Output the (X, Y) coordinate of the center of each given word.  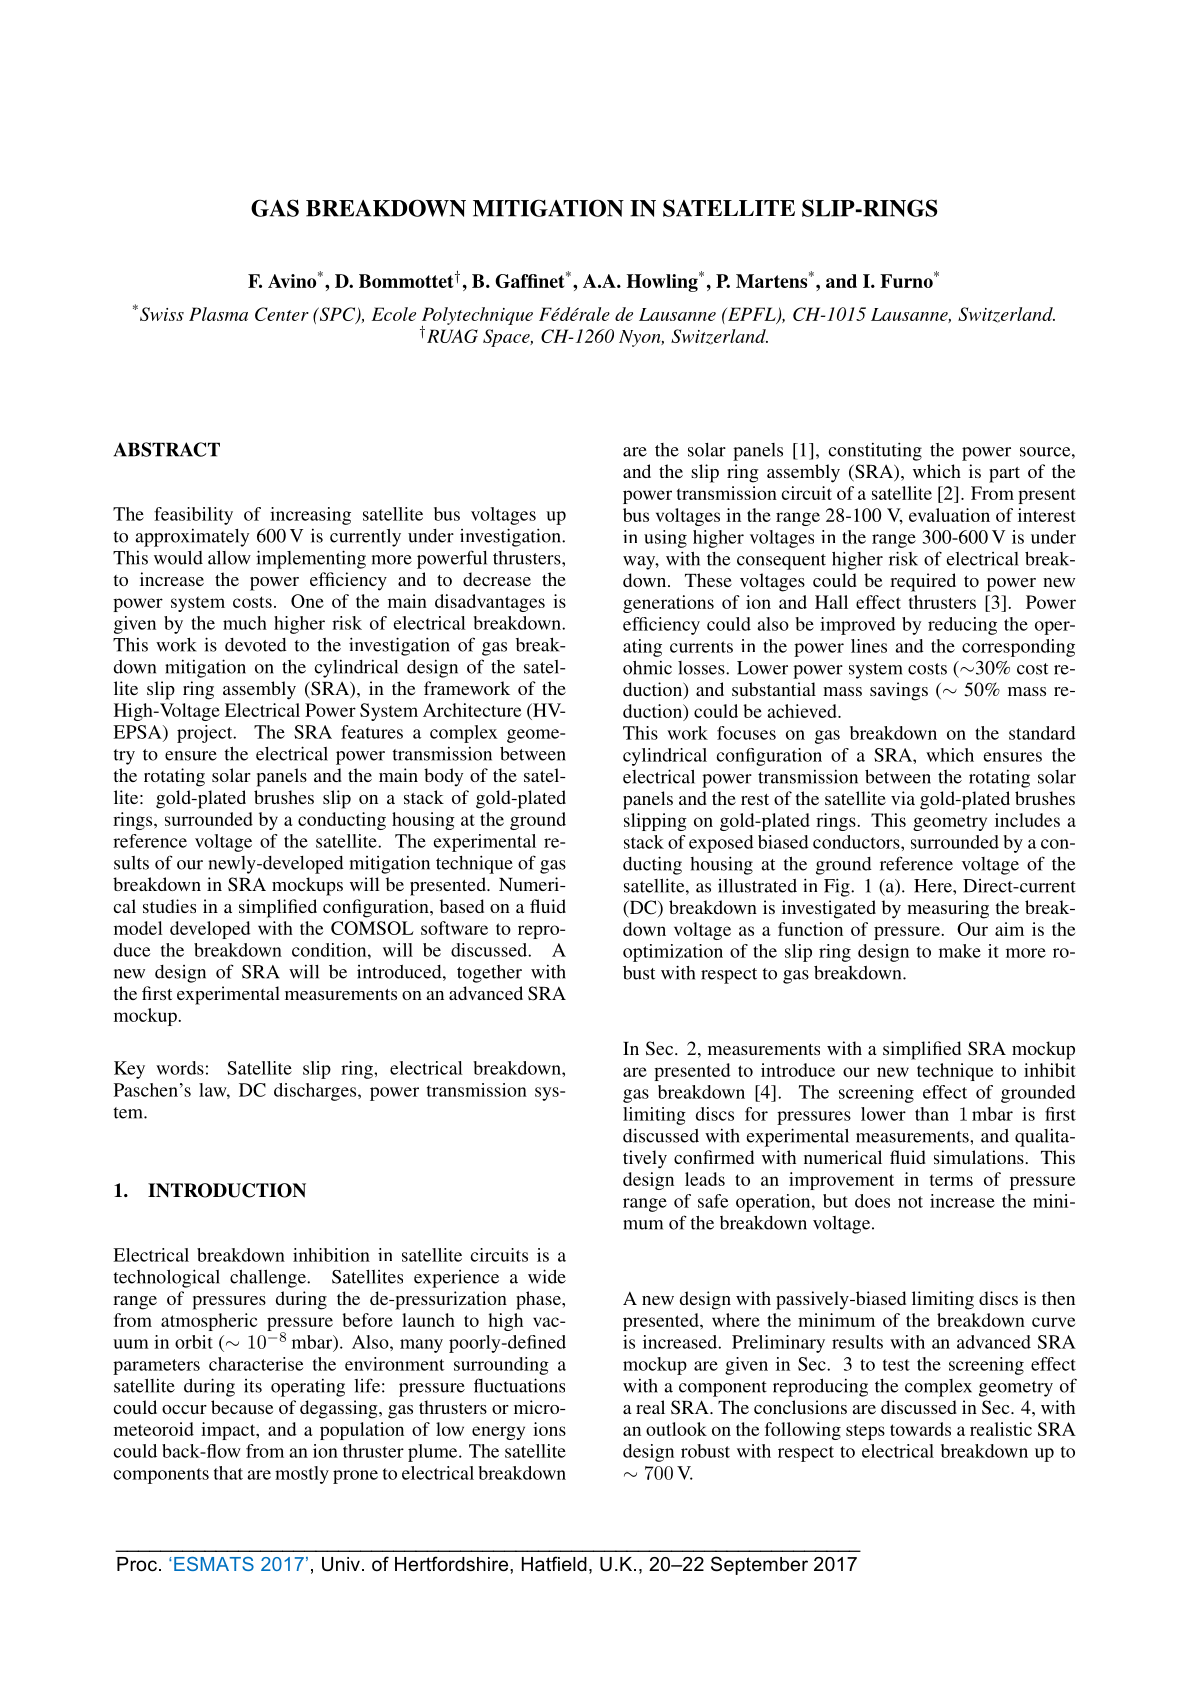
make (960, 951)
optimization (673, 953)
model (138, 928)
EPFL (751, 315)
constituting (875, 451)
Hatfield (554, 1564)
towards (920, 1429)
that (228, 1473)
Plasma (218, 314)
